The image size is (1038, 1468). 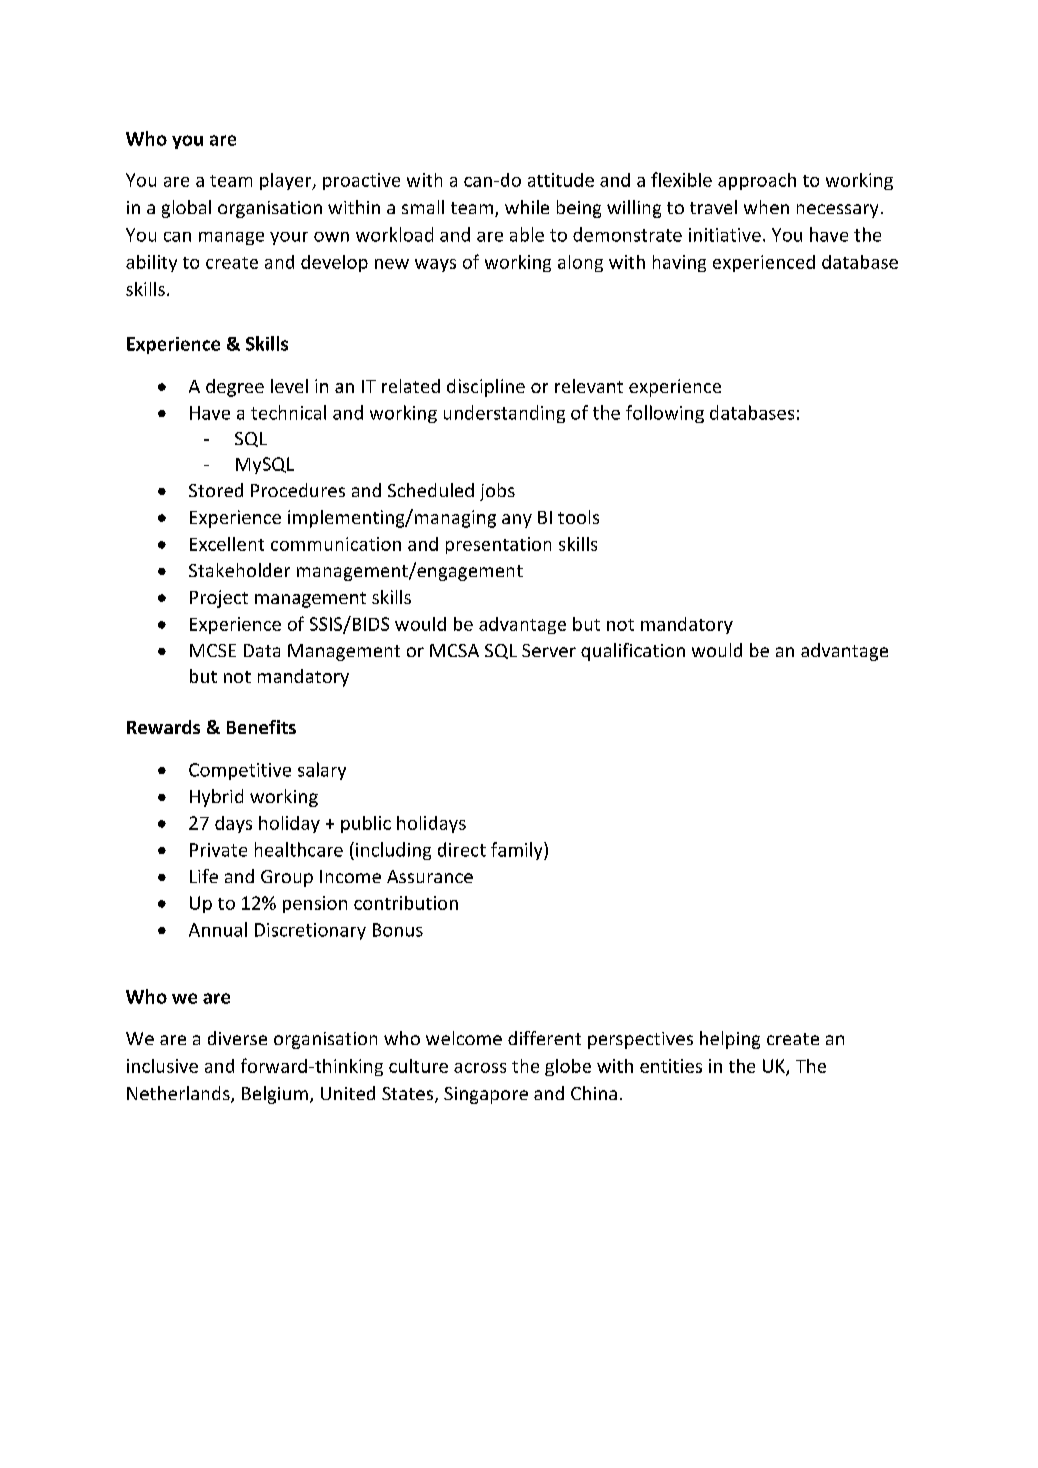 What do you see at coordinates (766, 207) in the screenshot?
I see `when` at bounding box center [766, 207].
